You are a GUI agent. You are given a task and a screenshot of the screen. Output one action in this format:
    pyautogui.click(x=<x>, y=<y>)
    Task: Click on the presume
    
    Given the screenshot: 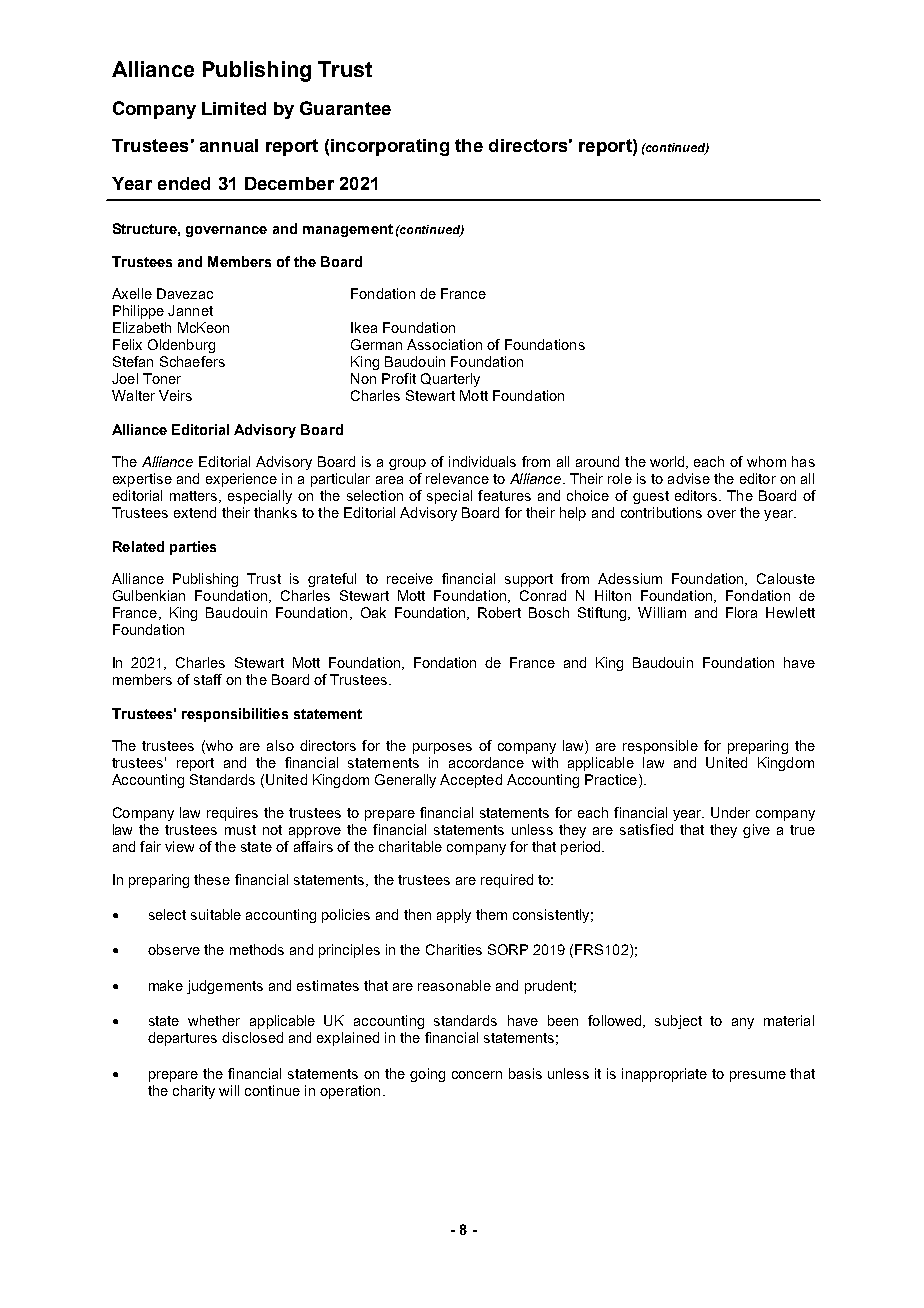 What is the action you would take?
    pyautogui.click(x=758, y=1076)
